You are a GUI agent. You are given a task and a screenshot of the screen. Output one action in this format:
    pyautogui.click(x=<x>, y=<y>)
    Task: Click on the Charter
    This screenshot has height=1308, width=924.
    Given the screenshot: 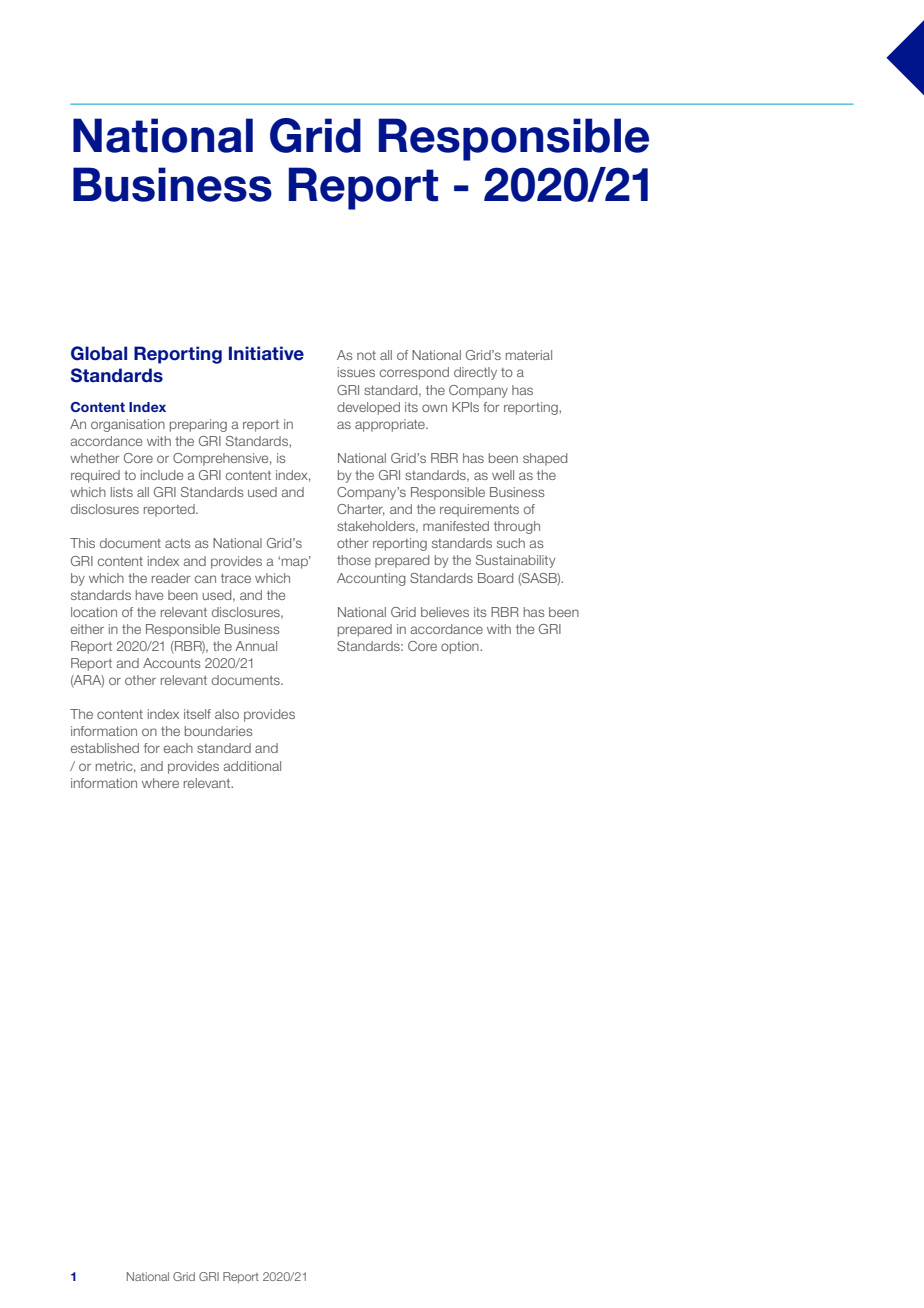 What is the action you would take?
    pyautogui.click(x=361, y=510)
